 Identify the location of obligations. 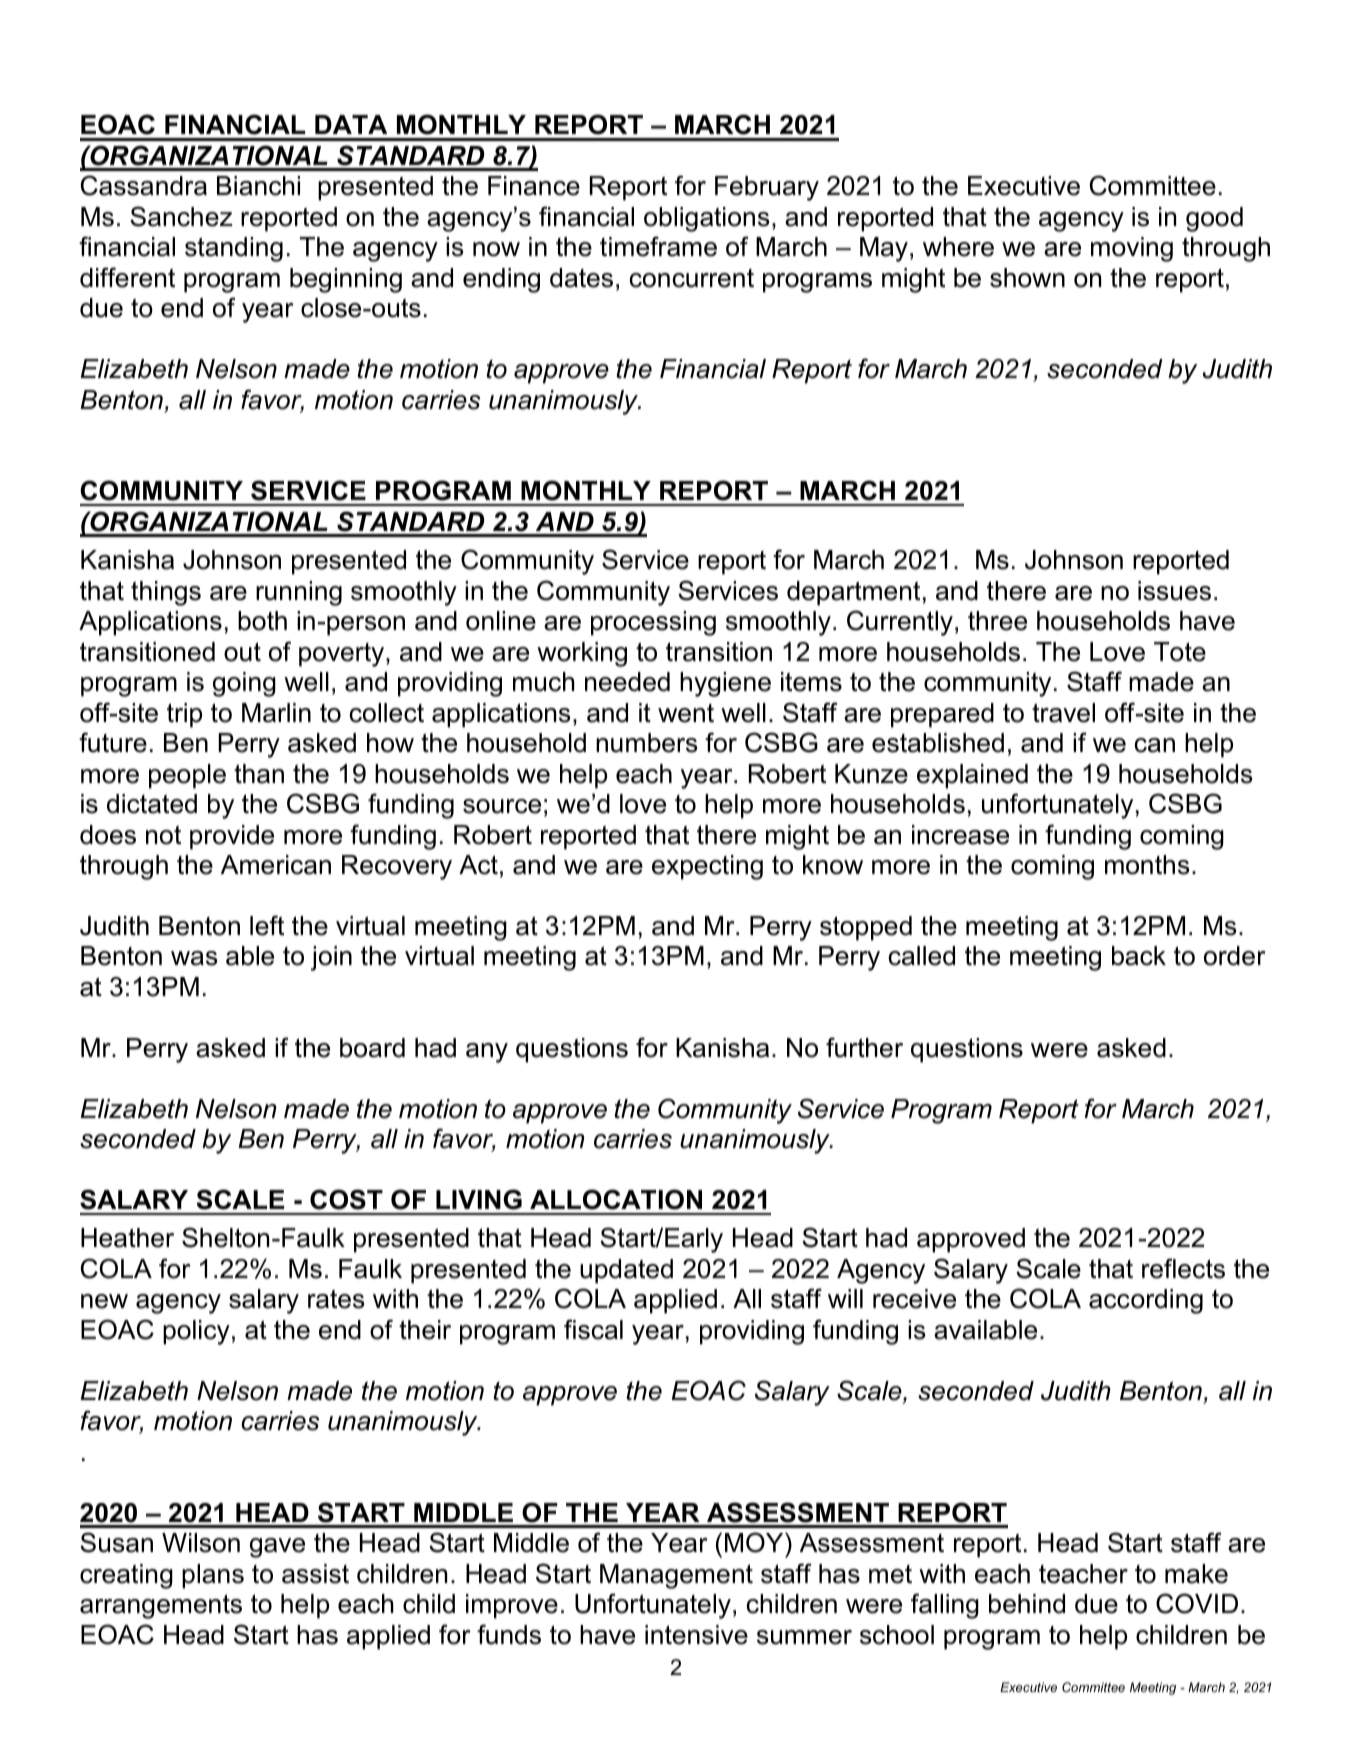
(706, 219).
